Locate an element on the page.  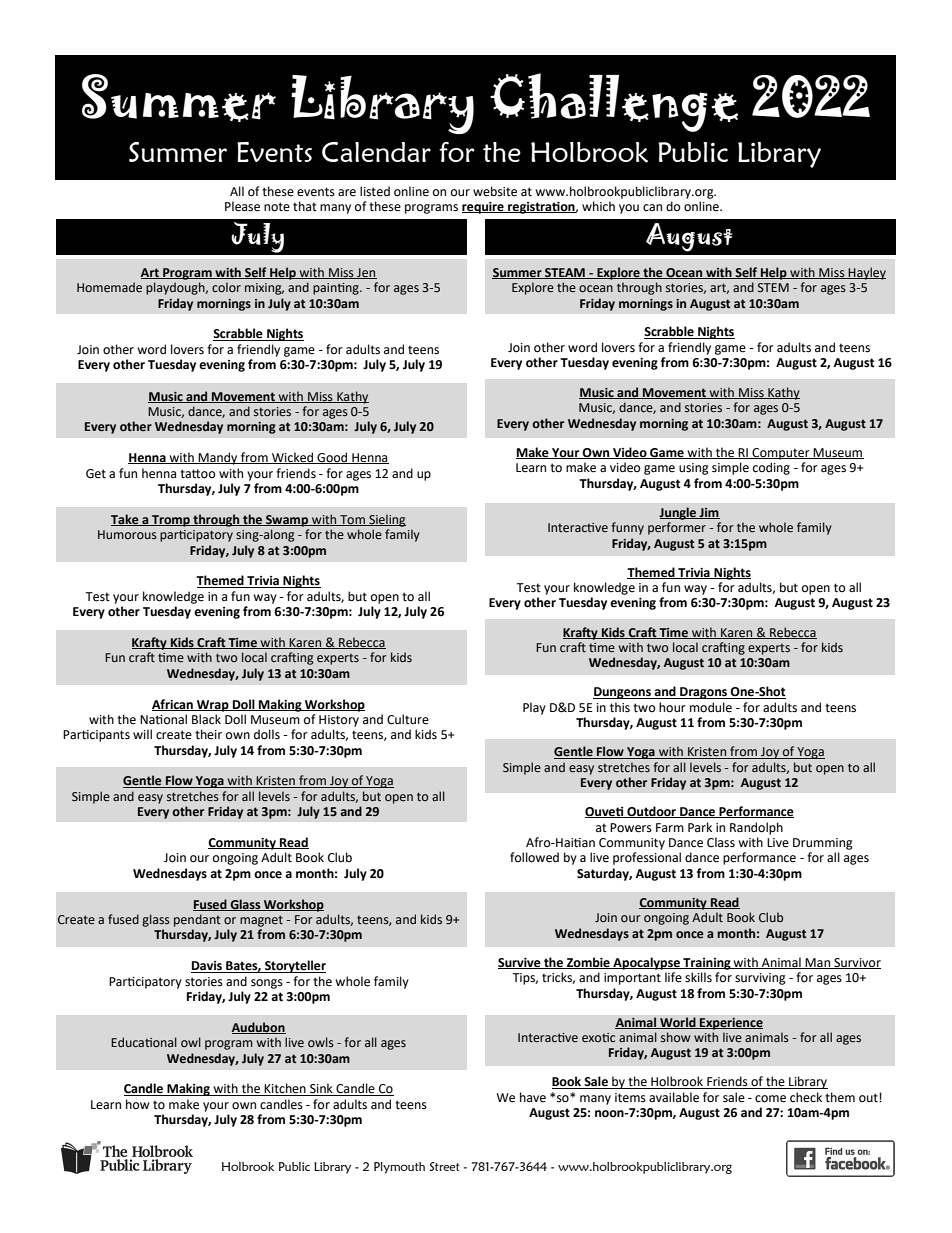
website is located at coordinates (495, 191).
